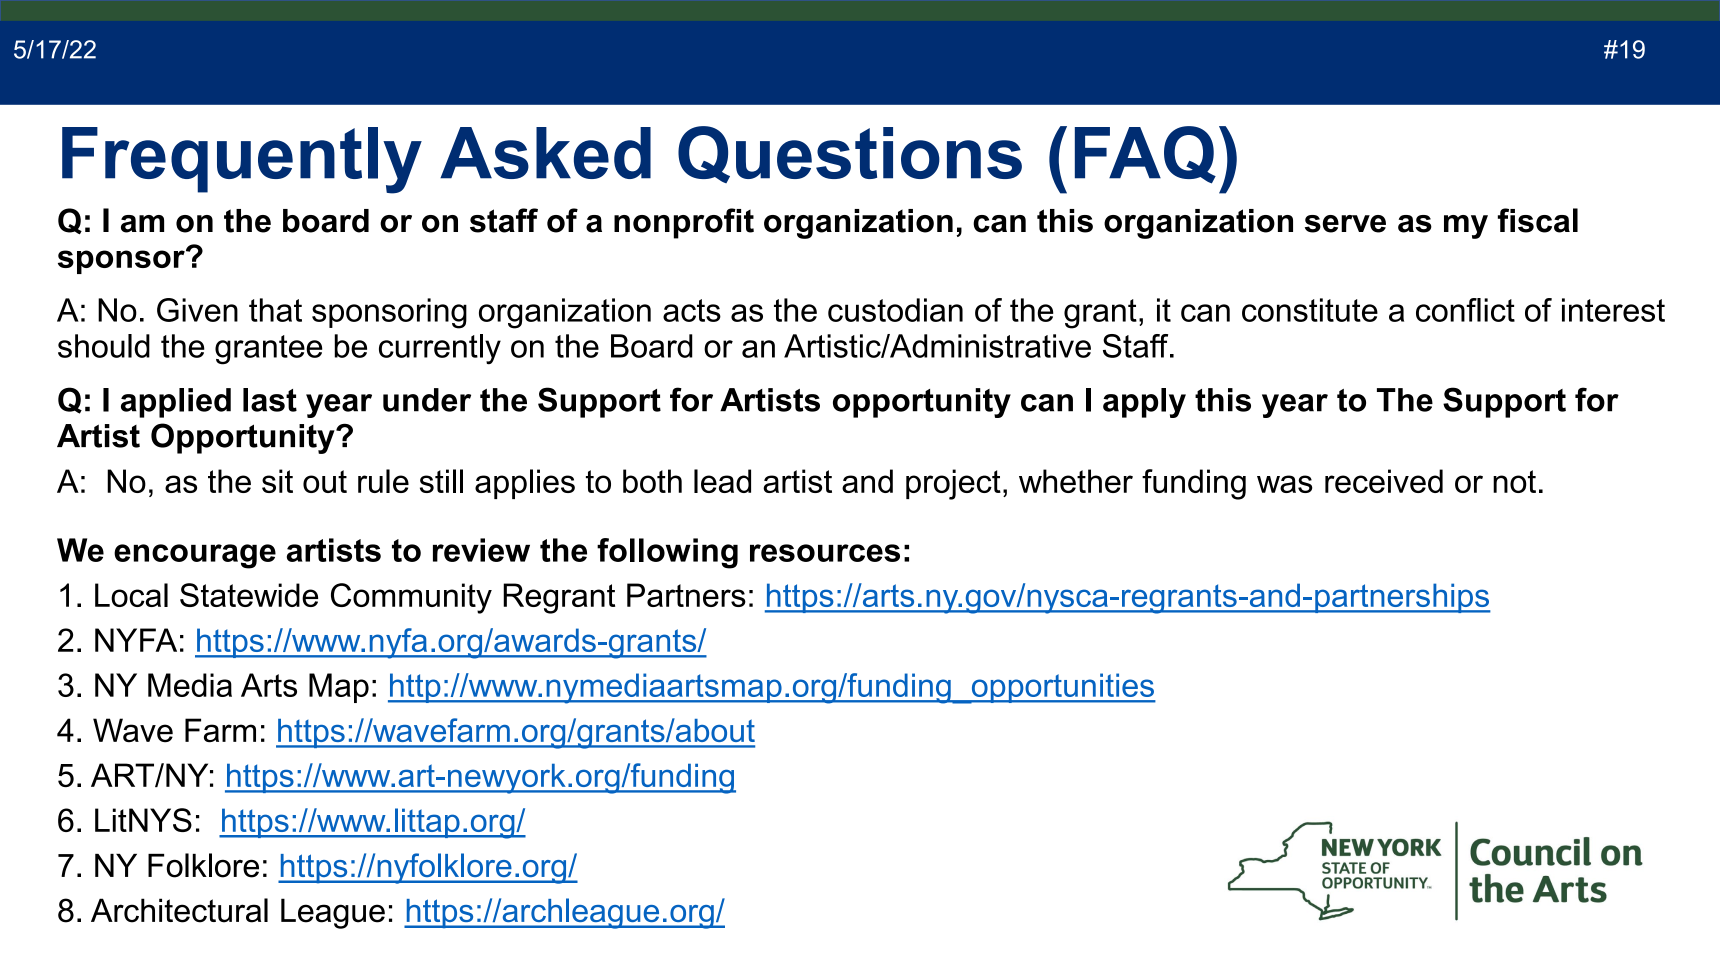 The image size is (1720, 968). What do you see at coordinates (242, 160) in the screenshot?
I see `Frequently` at bounding box center [242, 160].
